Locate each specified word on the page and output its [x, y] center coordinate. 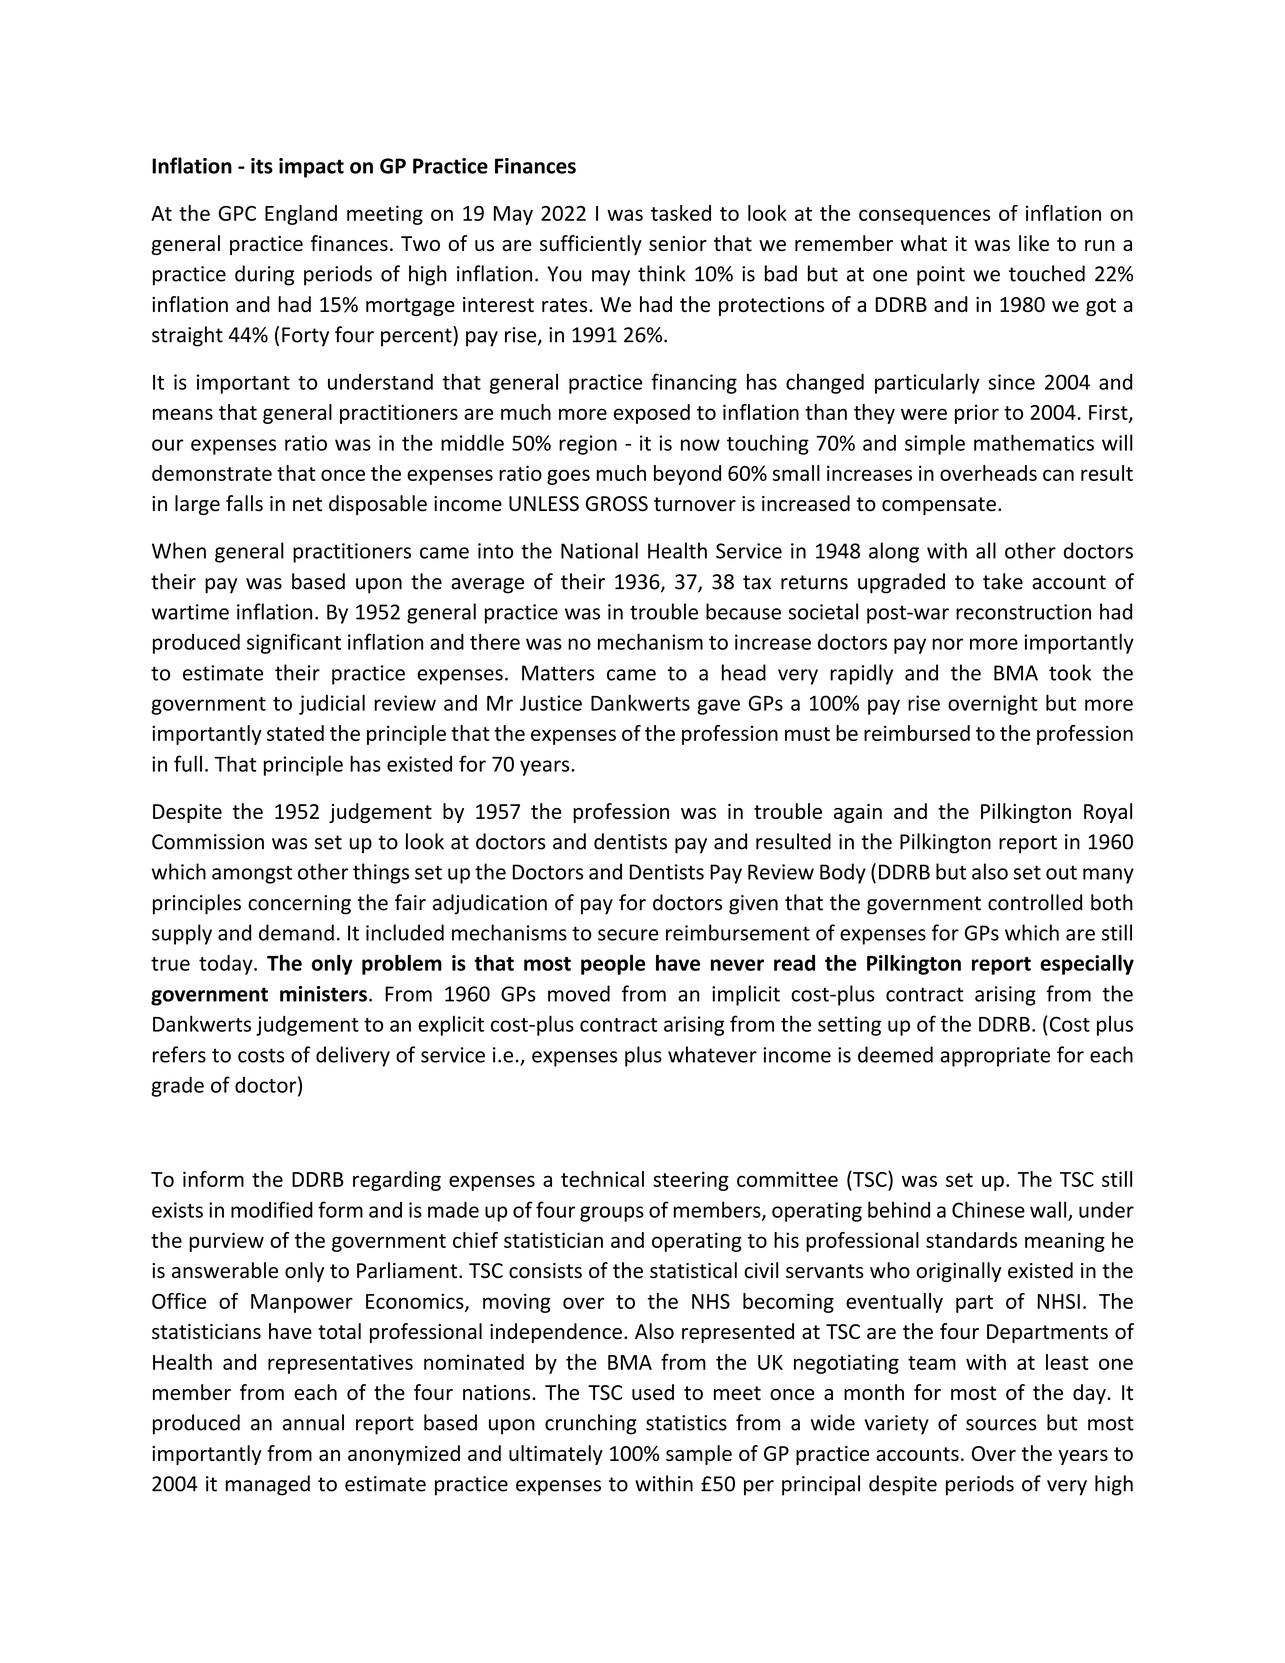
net [307, 504]
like [1034, 243]
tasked [681, 213]
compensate [939, 506]
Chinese [988, 1209]
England [301, 215]
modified [272, 1209]
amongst [252, 875]
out [1061, 873]
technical [602, 1179]
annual [313, 1422]
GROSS [617, 504]
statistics [686, 1423]
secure [628, 935]
